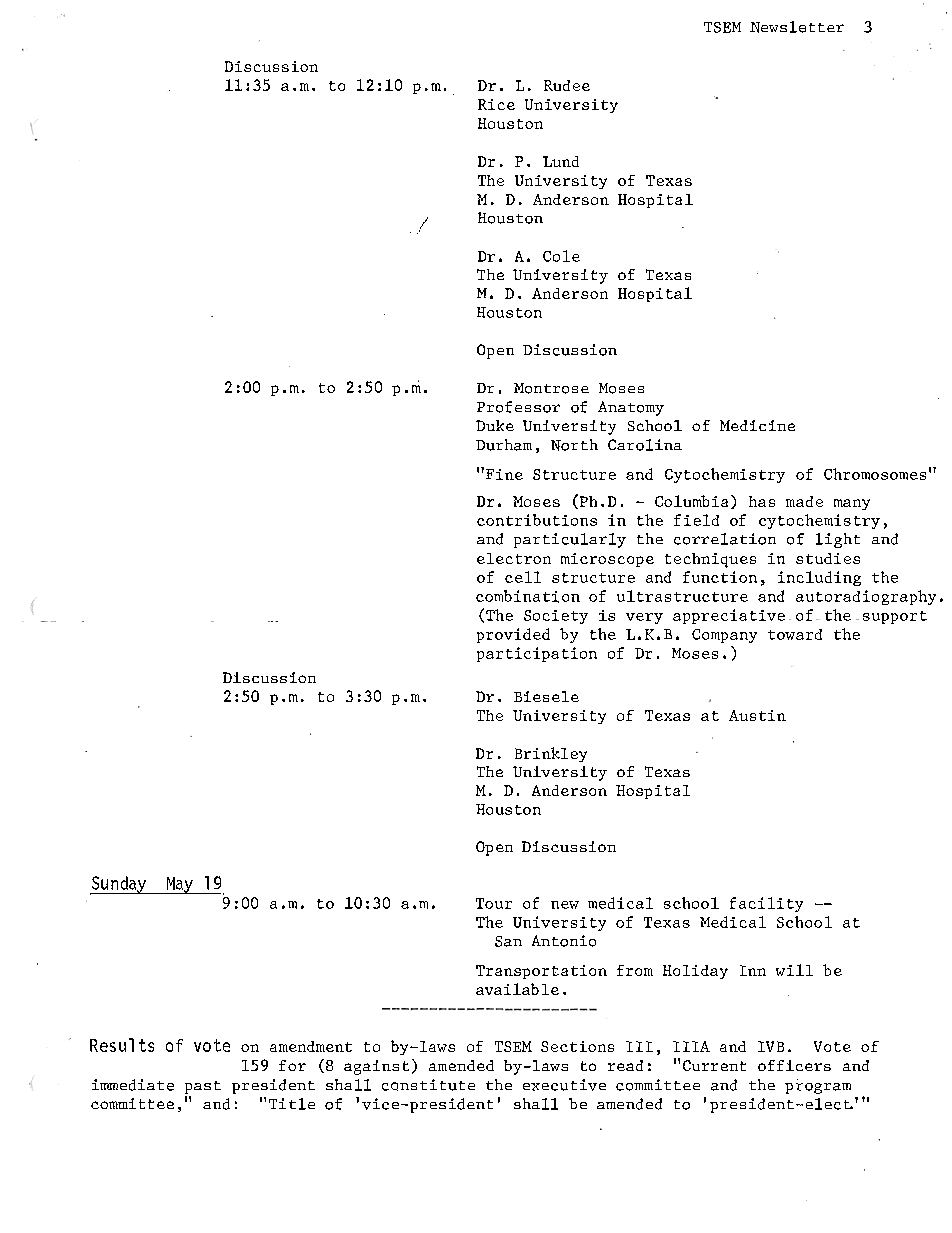 The height and width of the page is (1233, 952). I want to click on Newsletter, so click(797, 27).
